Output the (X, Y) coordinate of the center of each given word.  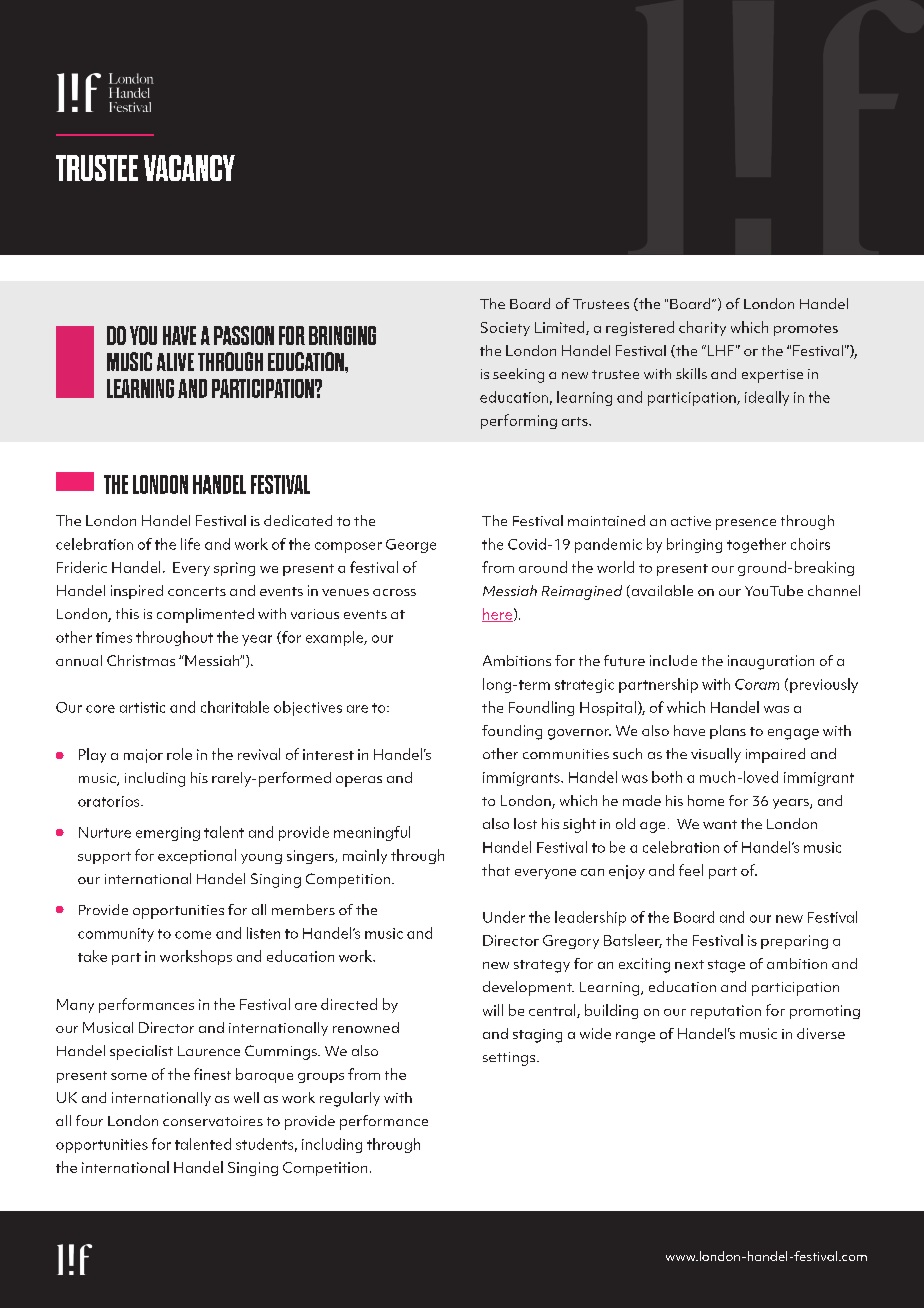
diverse (821, 1033)
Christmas (141, 660)
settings (510, 1059)
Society (505, 329)
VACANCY (189, 168)
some (129, 1076)
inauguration (771, 662)
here (497, 615)
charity (702, 328)
